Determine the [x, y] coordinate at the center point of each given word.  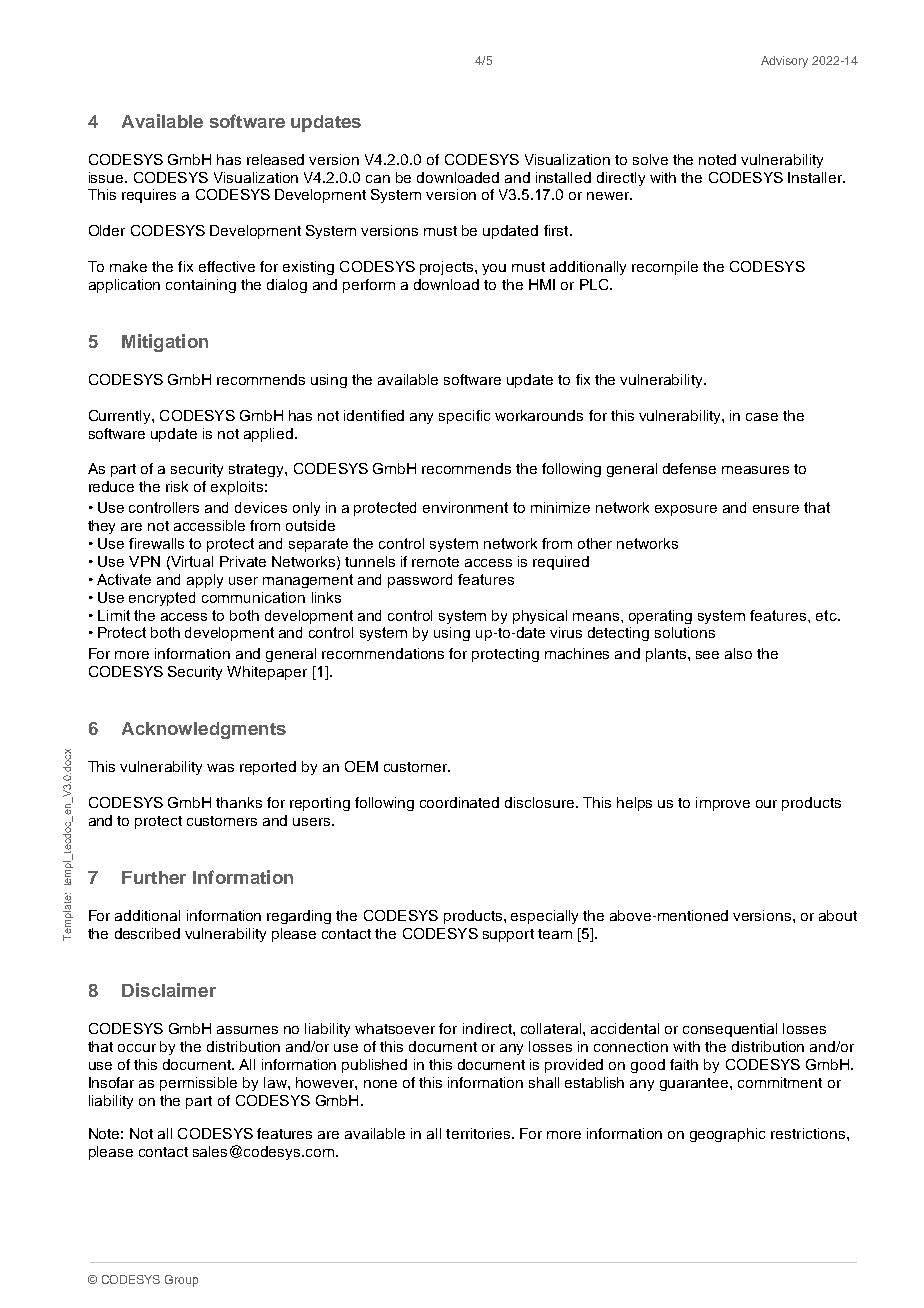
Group [181, 1281]
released [275, 159]
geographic [727, 1135]
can [378, 179]
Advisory [784, 62]
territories [479, 1133]
